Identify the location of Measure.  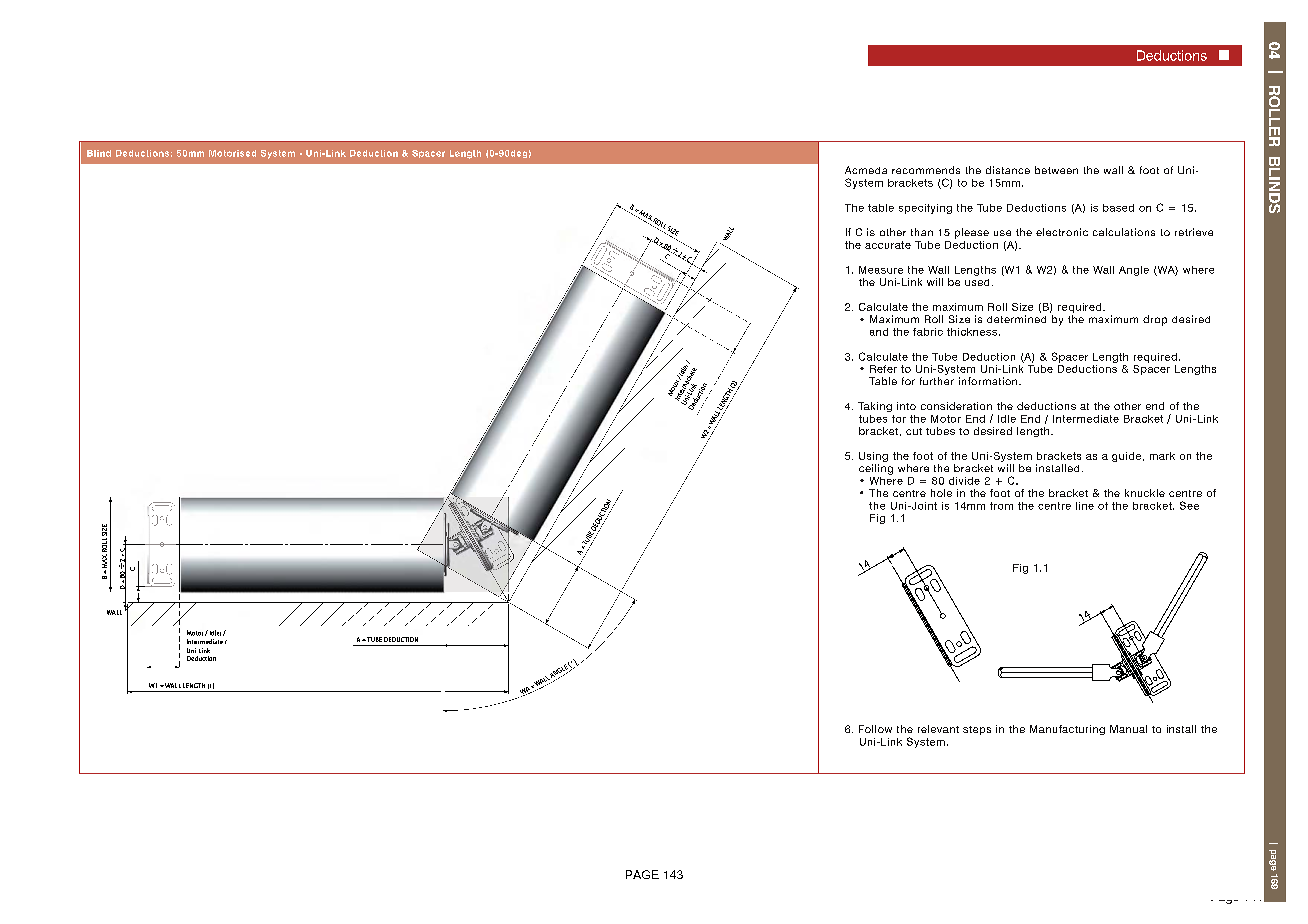
(881, 270).
